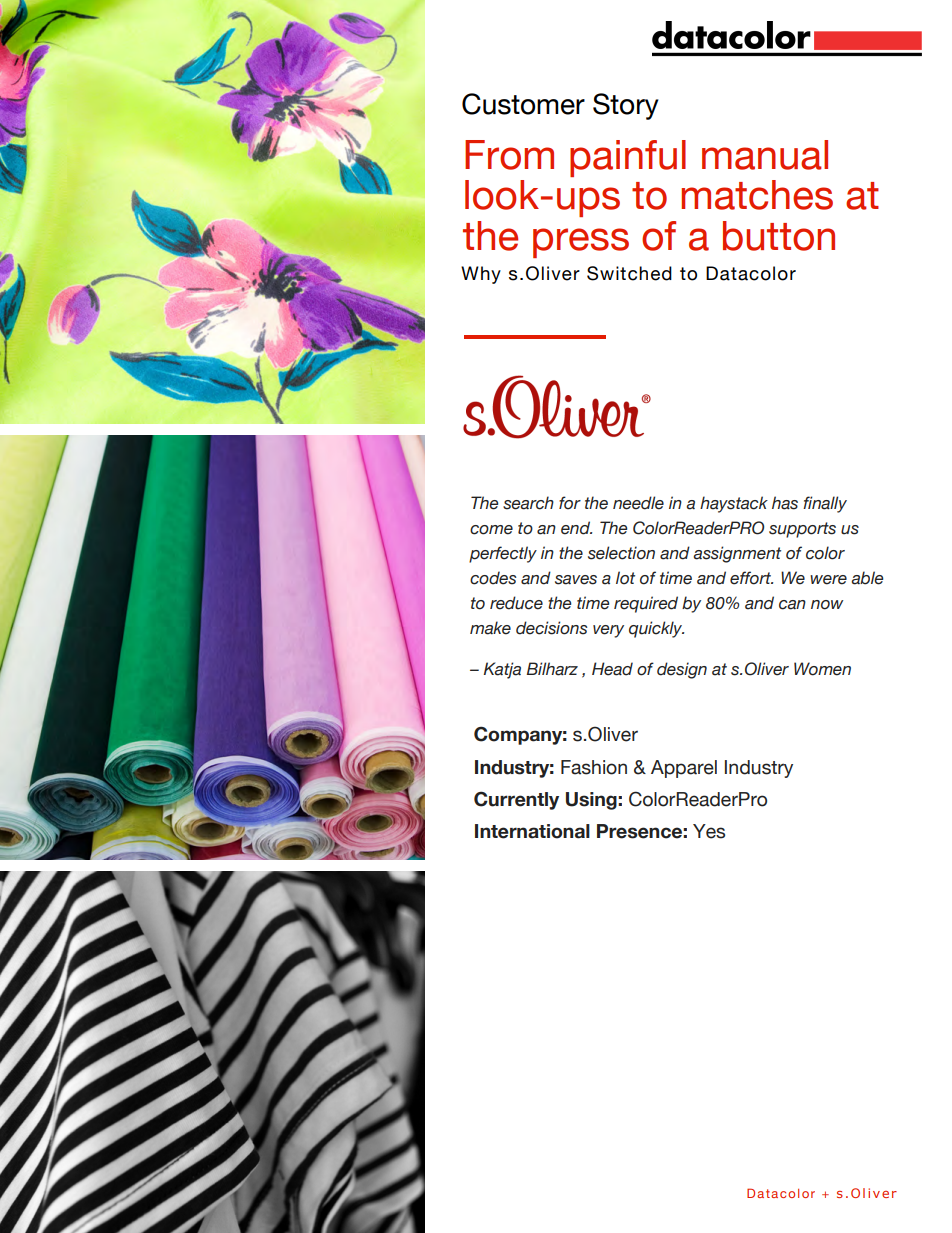  I want to click on selection, so click(621, 553).
